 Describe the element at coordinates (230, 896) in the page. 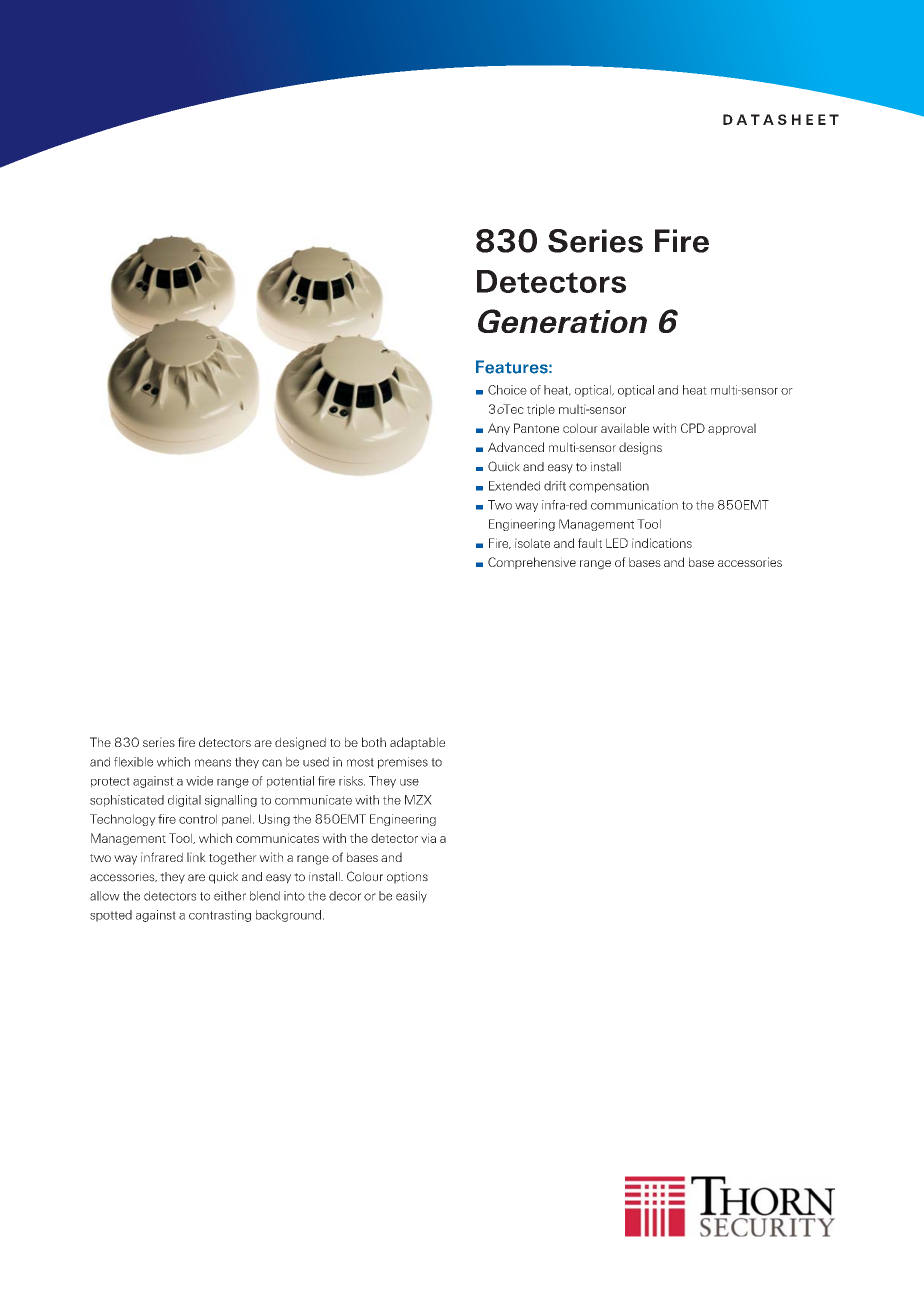

I see `either` at that location.
